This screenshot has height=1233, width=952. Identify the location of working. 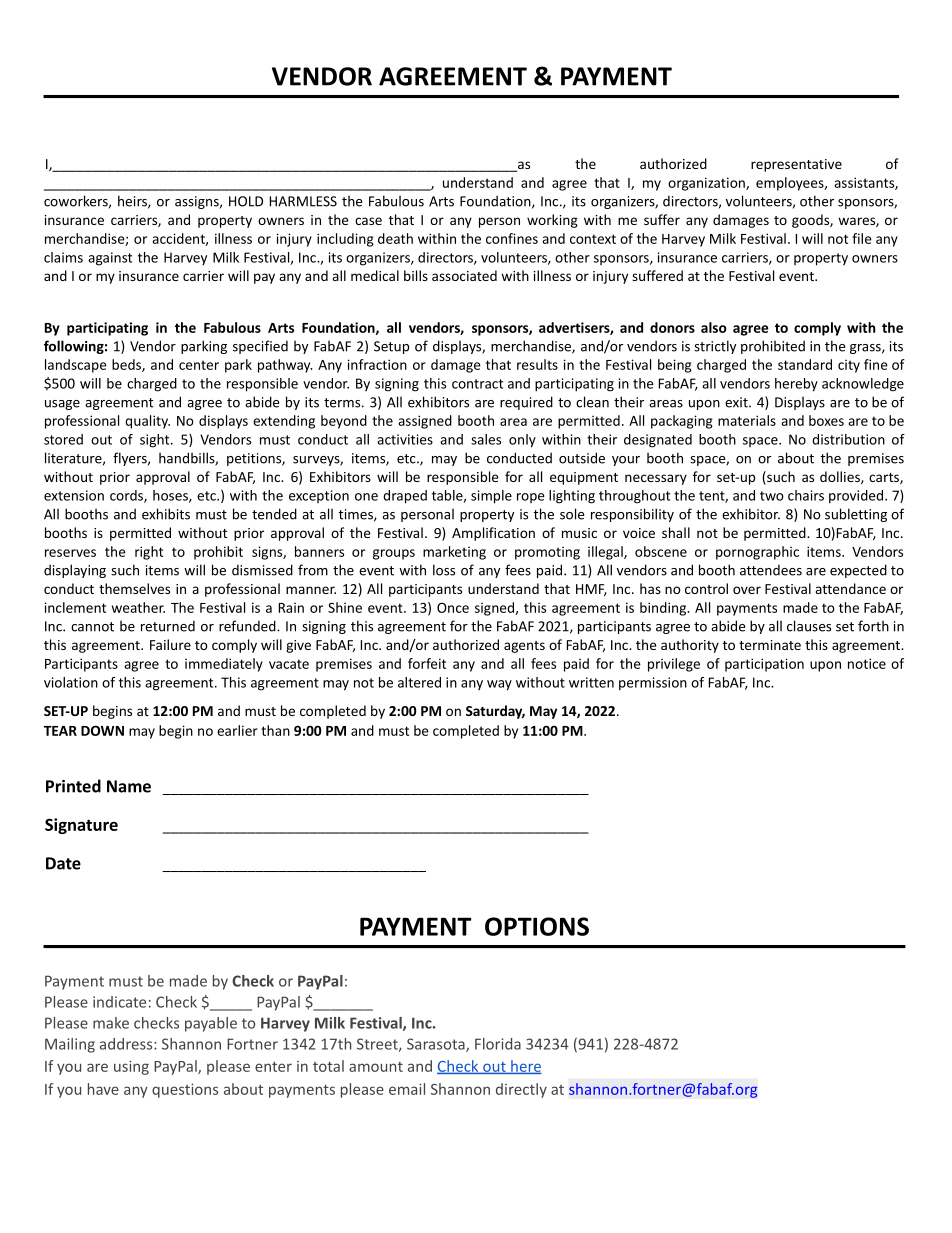
(552, 221).
